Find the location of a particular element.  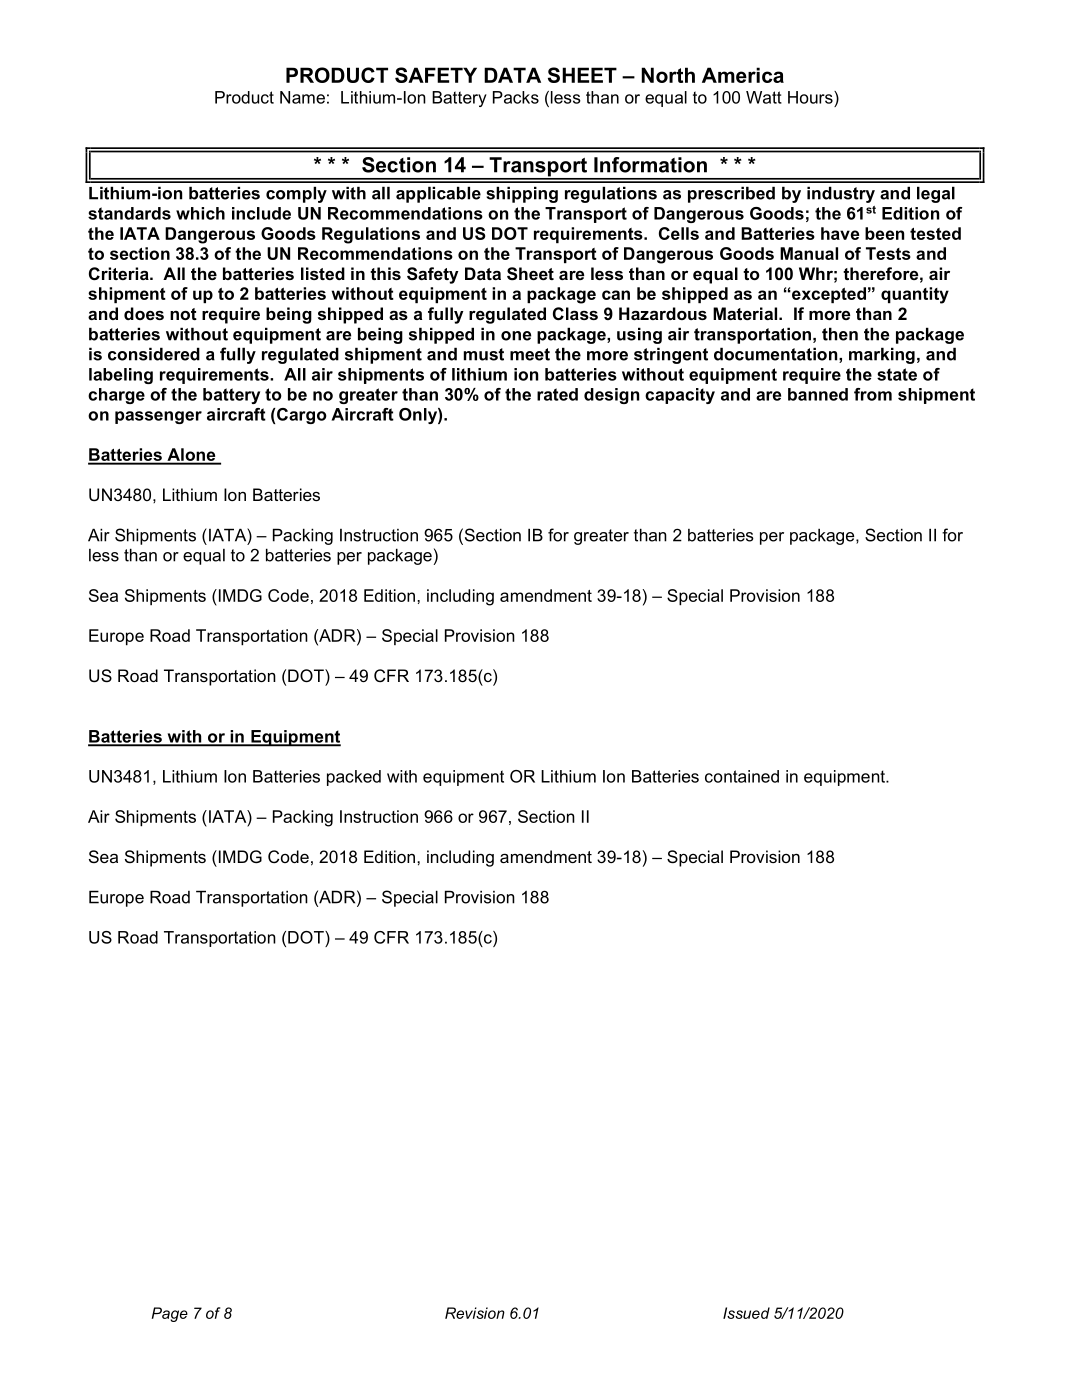

banned is located at coordinates (818, 394).
